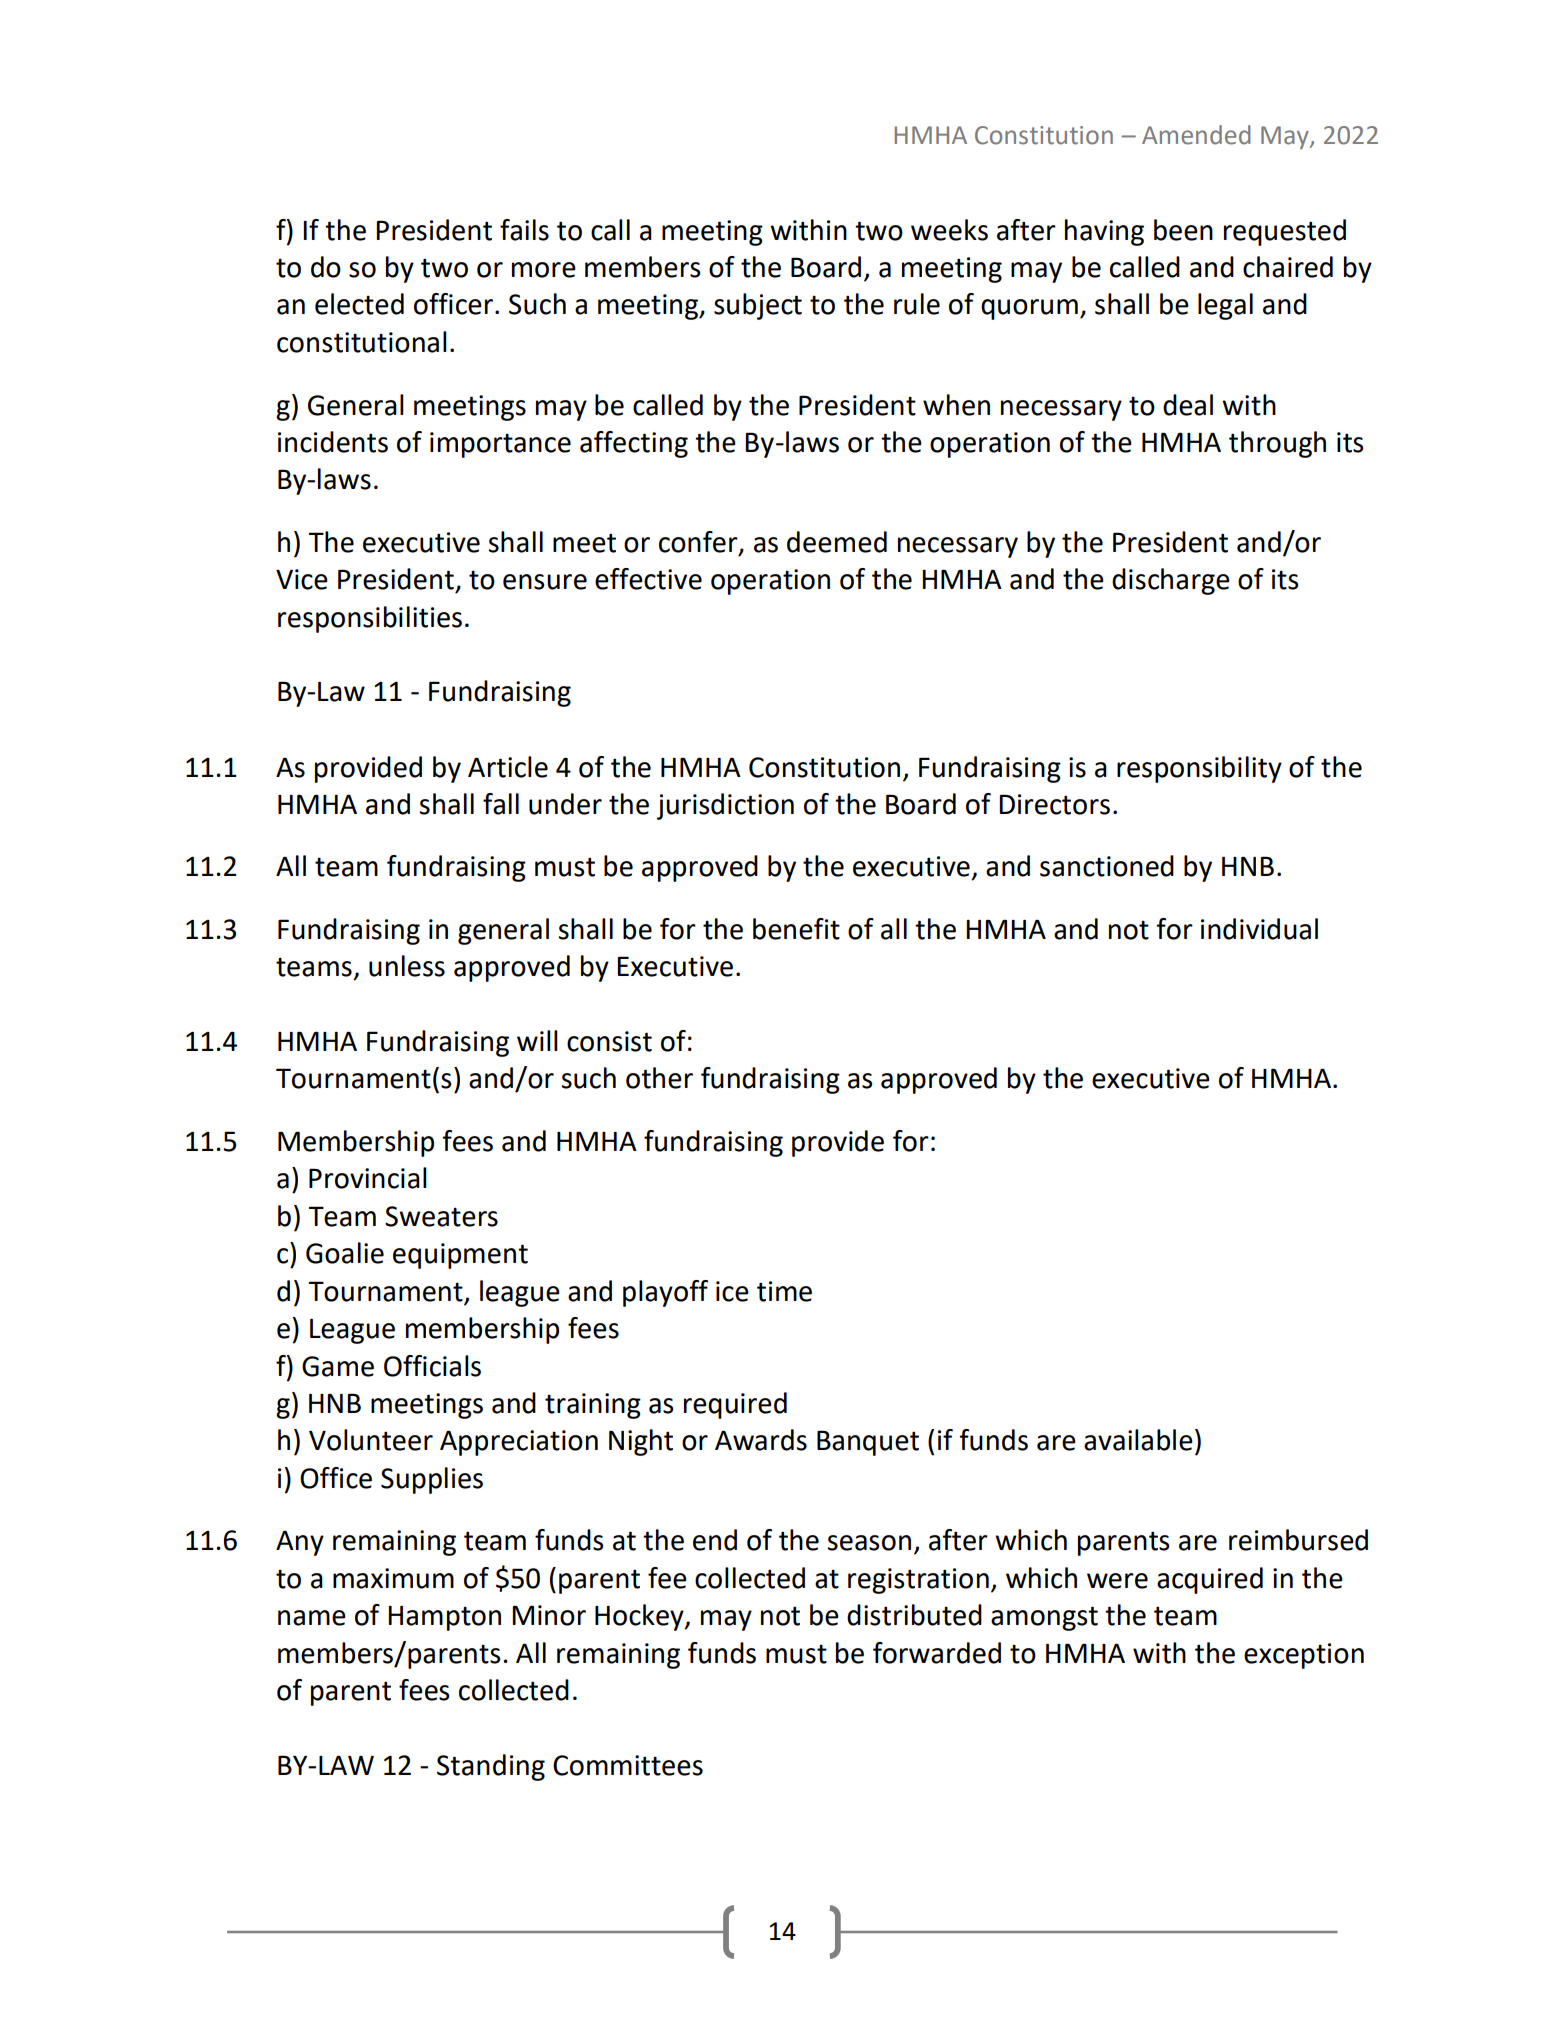 The image size is (1564, 2024). Describe the element at coordinates (796, 929) in the screenshot. I see `benefit` at that location.
